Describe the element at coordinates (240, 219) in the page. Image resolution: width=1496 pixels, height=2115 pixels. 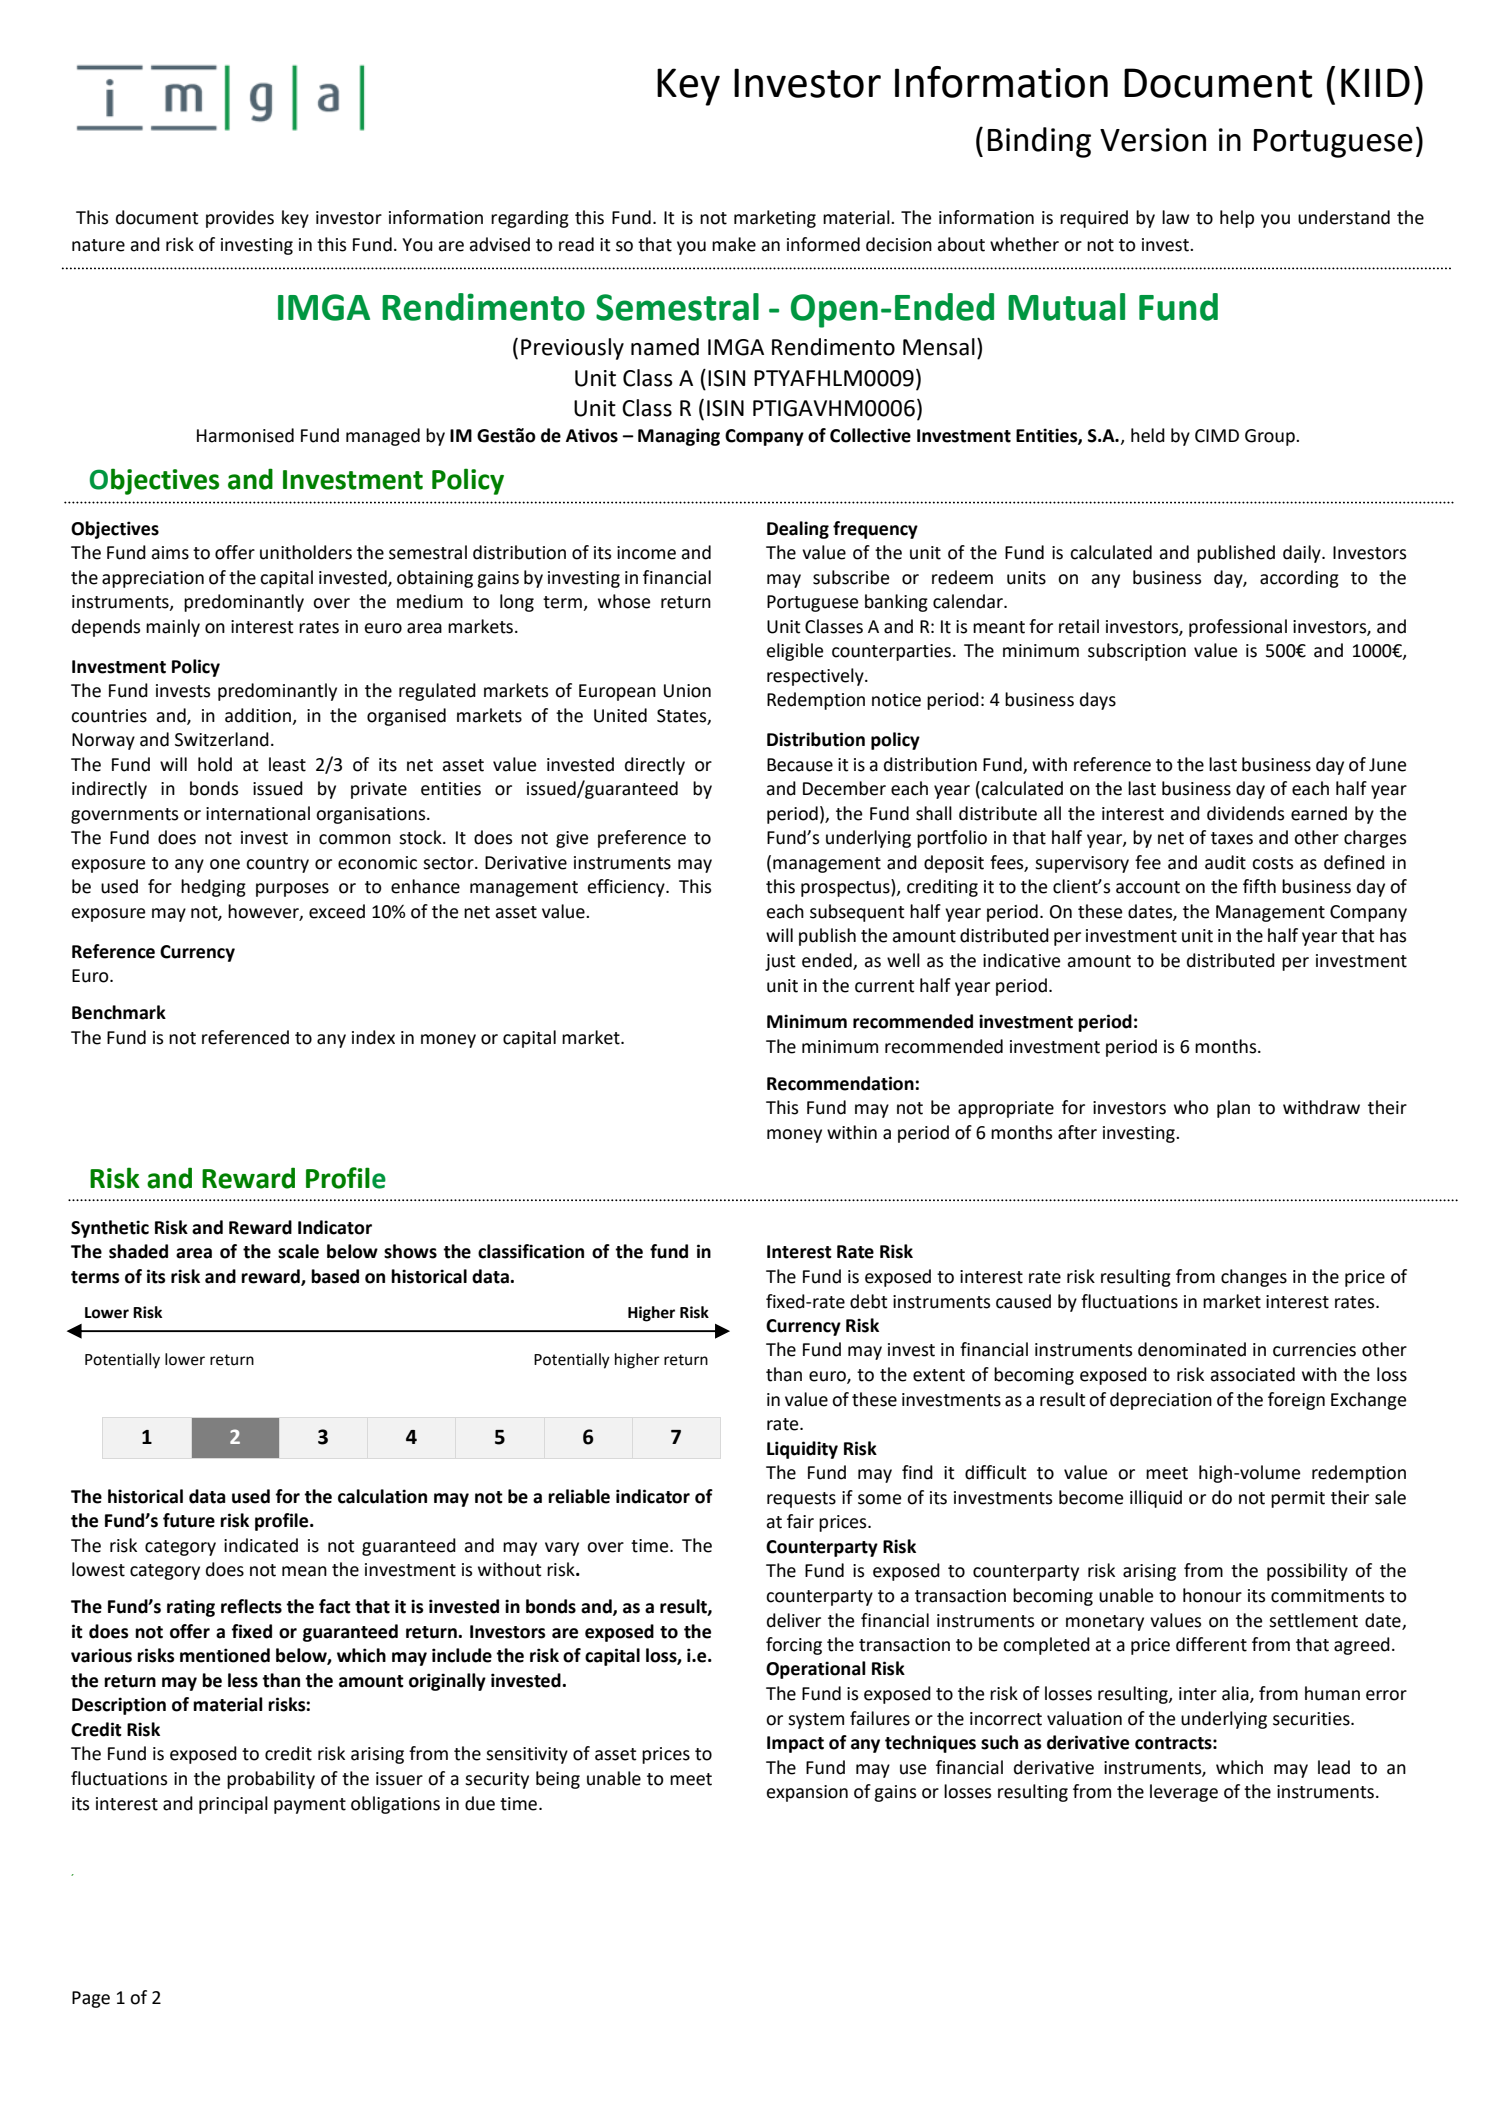
I see `provides` at that location.
